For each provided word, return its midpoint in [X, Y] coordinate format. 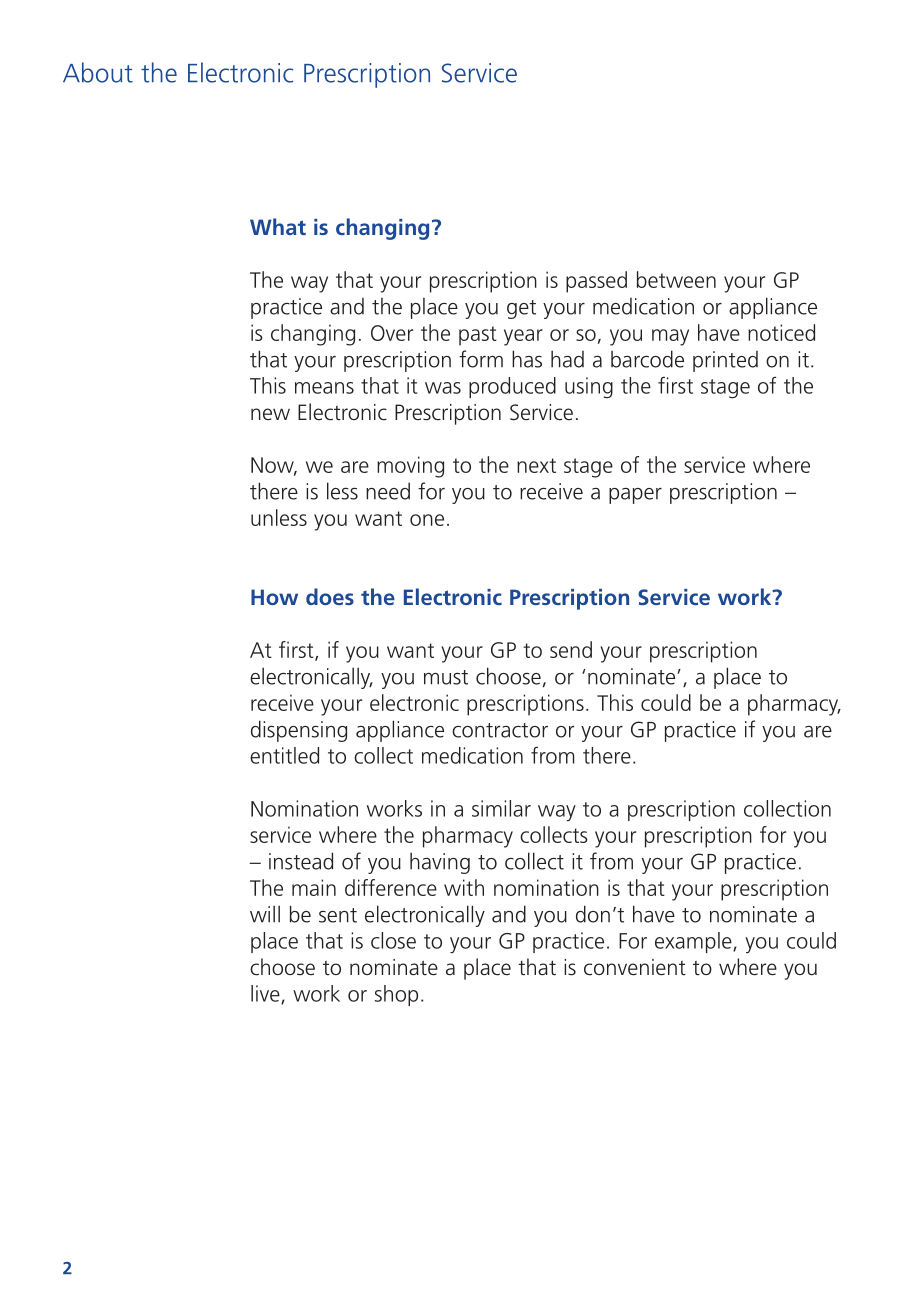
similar [501, 808]
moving [410, 467]
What [278, 226]
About [98, 72]
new [270, 414]
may [670, 337]
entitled [284, 755]
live [266, 994]
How [274, 597]
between [676, 279]
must [446, 677]
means [324, 388]
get [521, 309]
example [694, 942]
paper [635, 496]
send [571, 649]
